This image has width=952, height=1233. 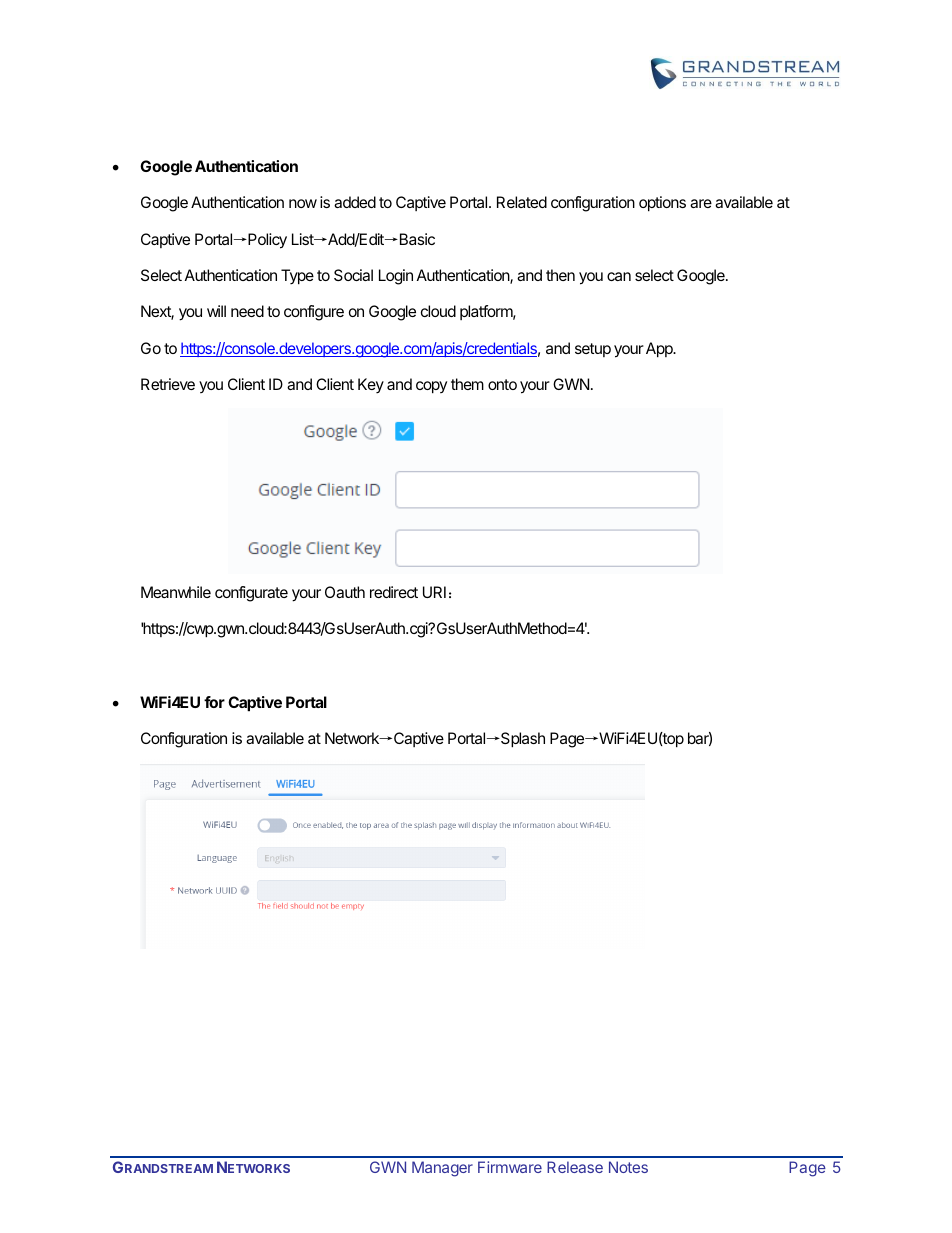 What do you see at coordinates (396, 277) in the image?
I see `Login` at bounding box center [396, 277].
